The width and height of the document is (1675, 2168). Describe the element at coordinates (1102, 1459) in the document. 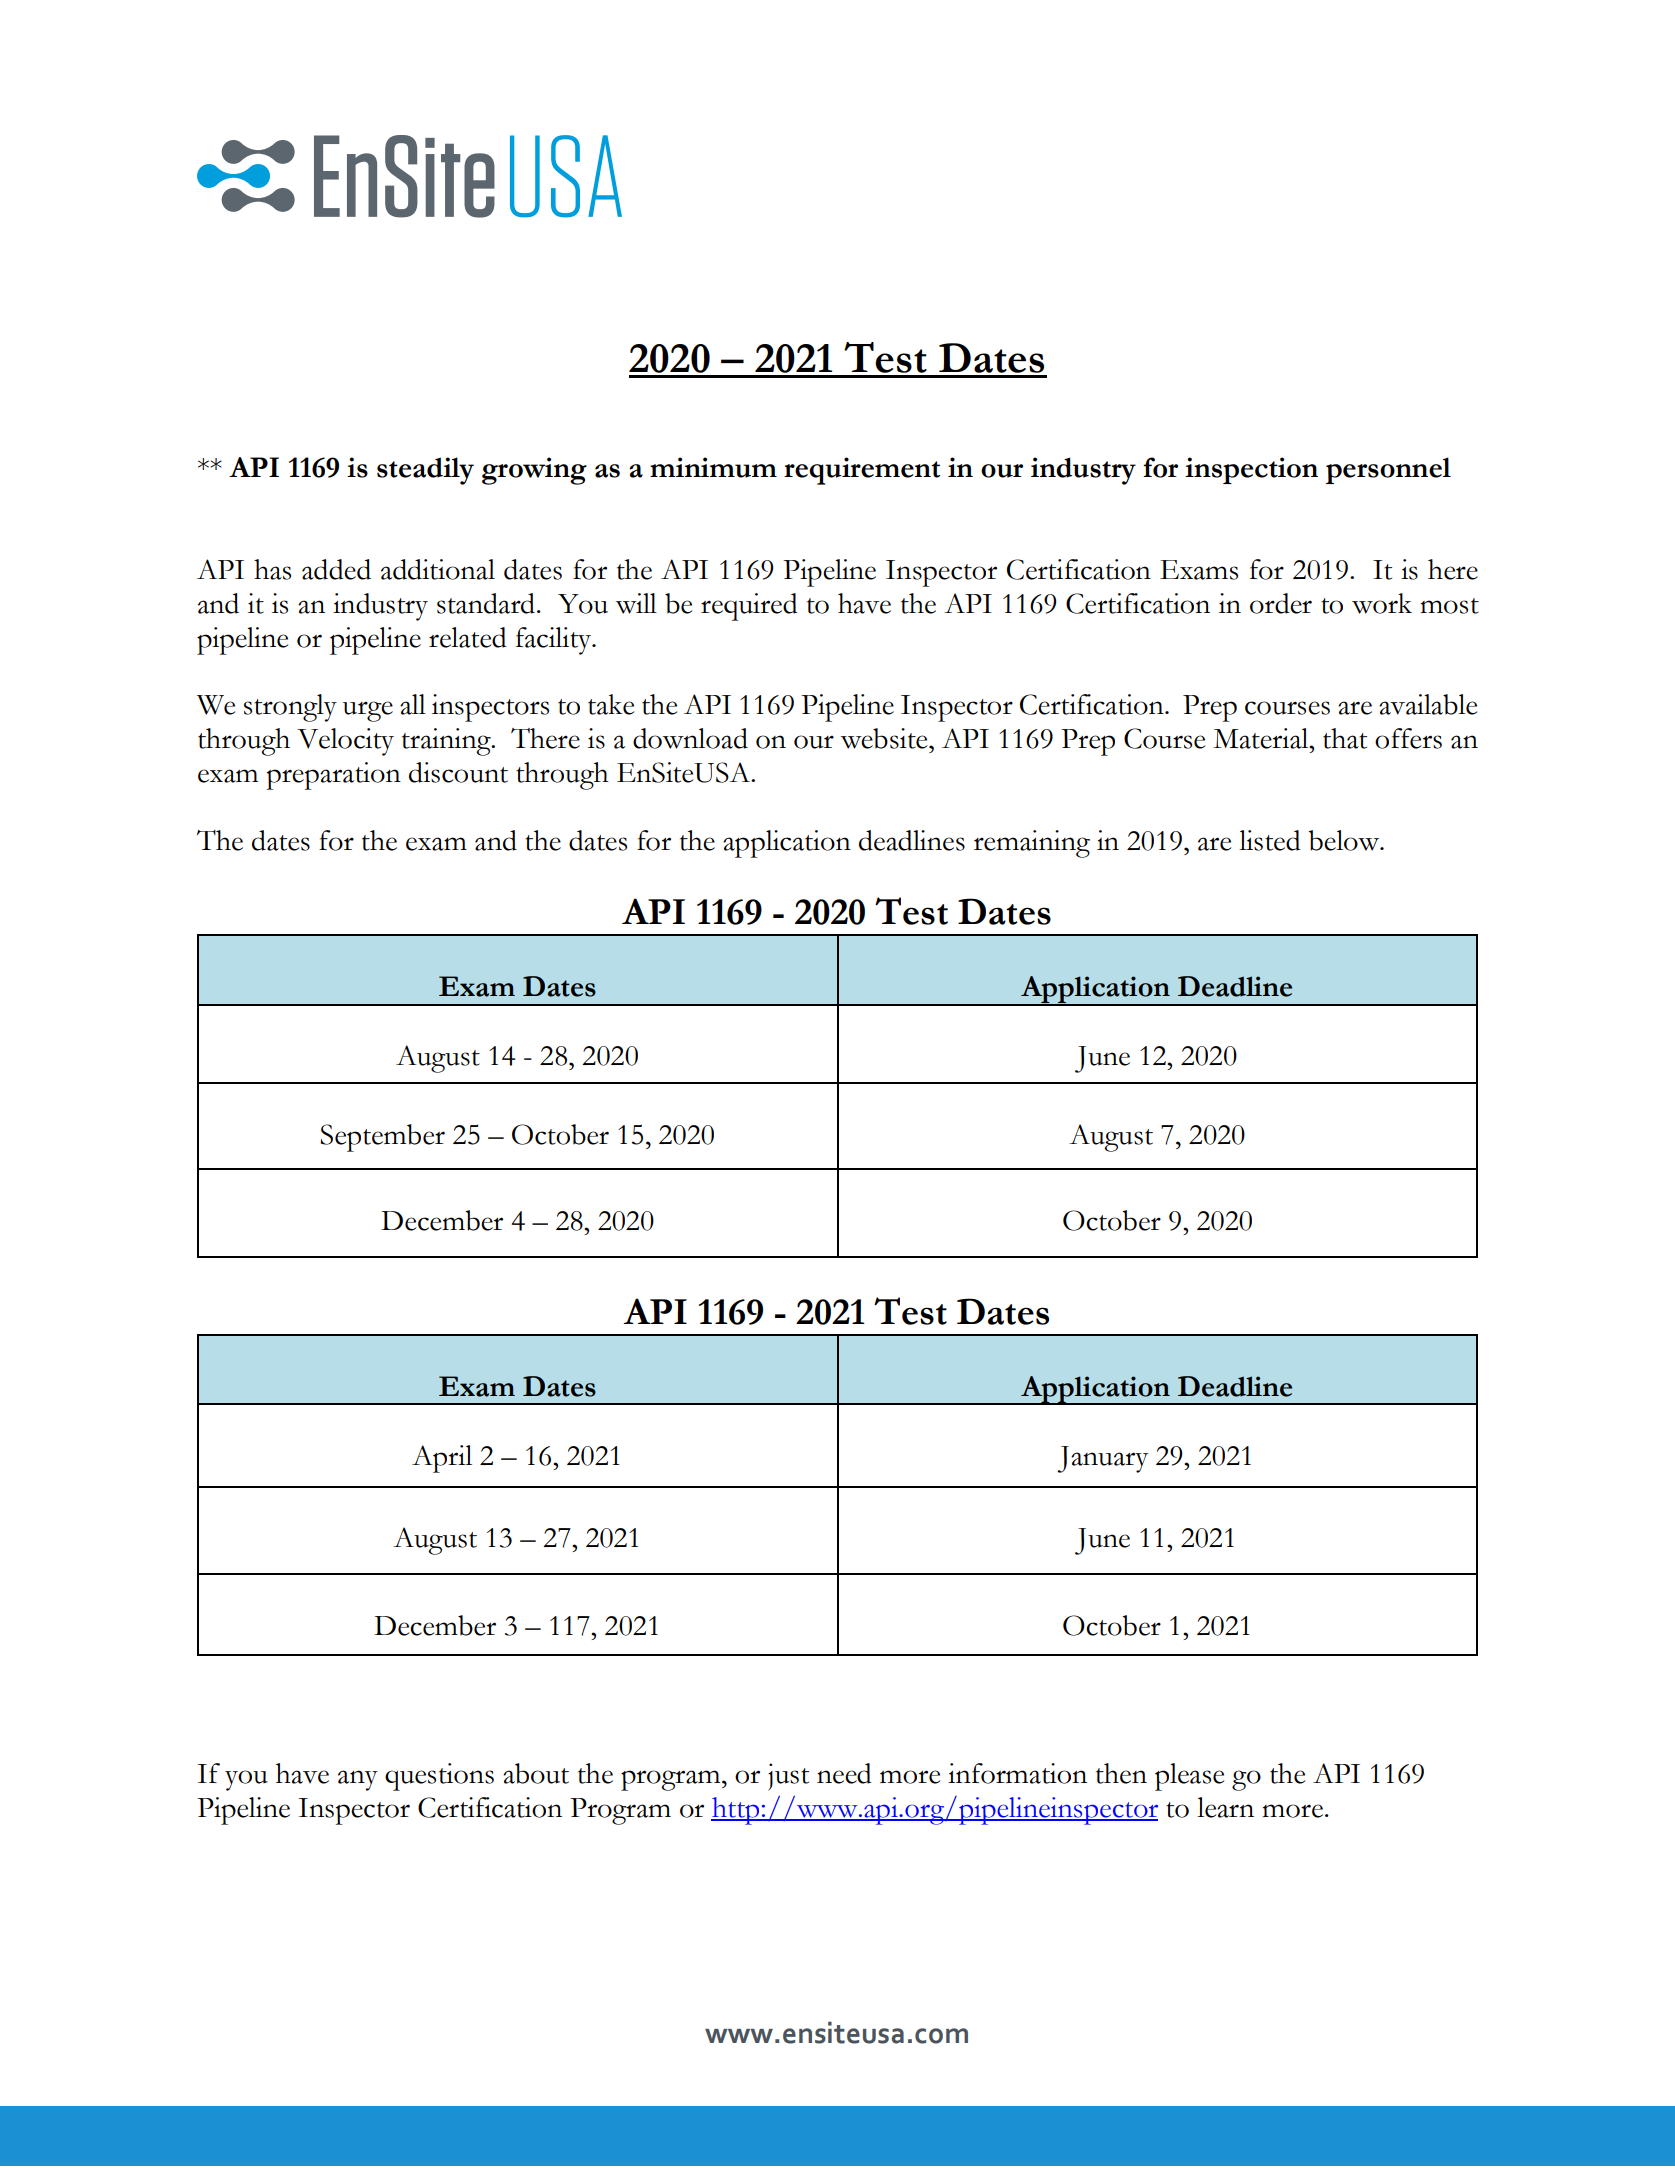

I see `January` at that location.
